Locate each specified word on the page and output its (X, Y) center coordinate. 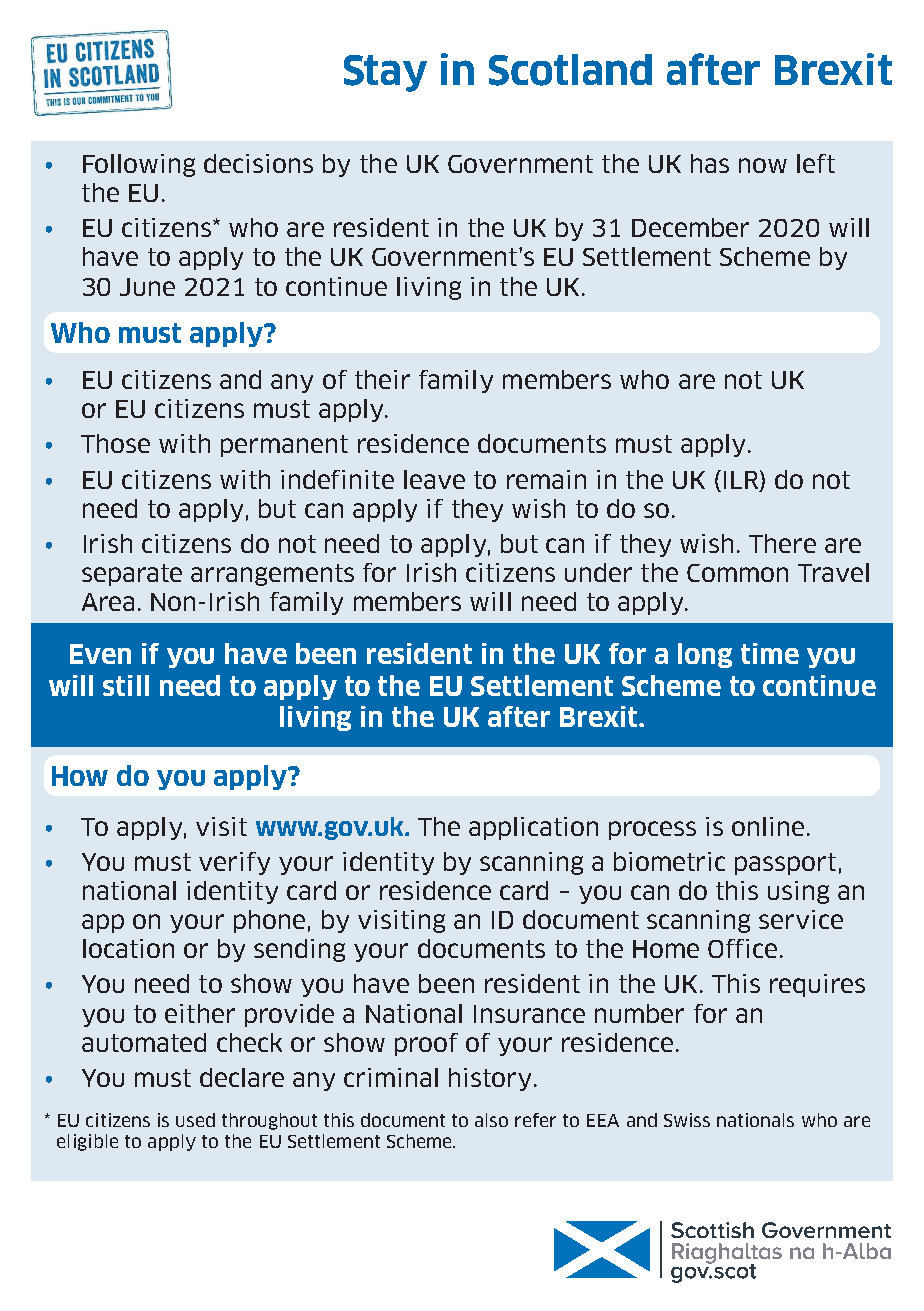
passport (785, 864)
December (690, 227)
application (533, 828)
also (491, 1120)
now (763, 165)
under (598, 572)
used (195, 1120)
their (382, 379)
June (147, 287)
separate (132, 575)
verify (234, 863)
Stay (385, 73)
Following (139, 165)
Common (737, 573)
